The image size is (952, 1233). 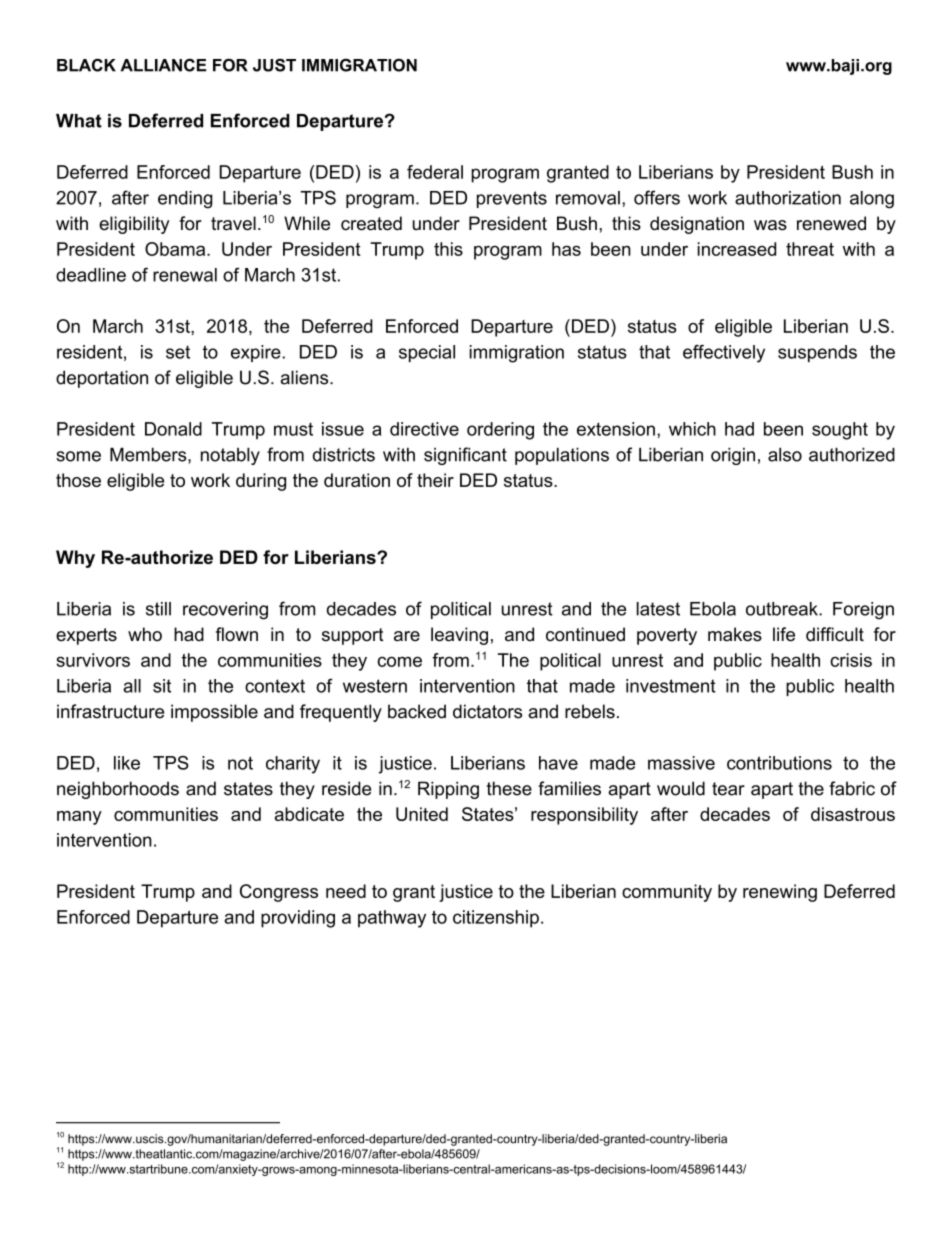 I want to click on renewal, so click(x=185, y=275).
